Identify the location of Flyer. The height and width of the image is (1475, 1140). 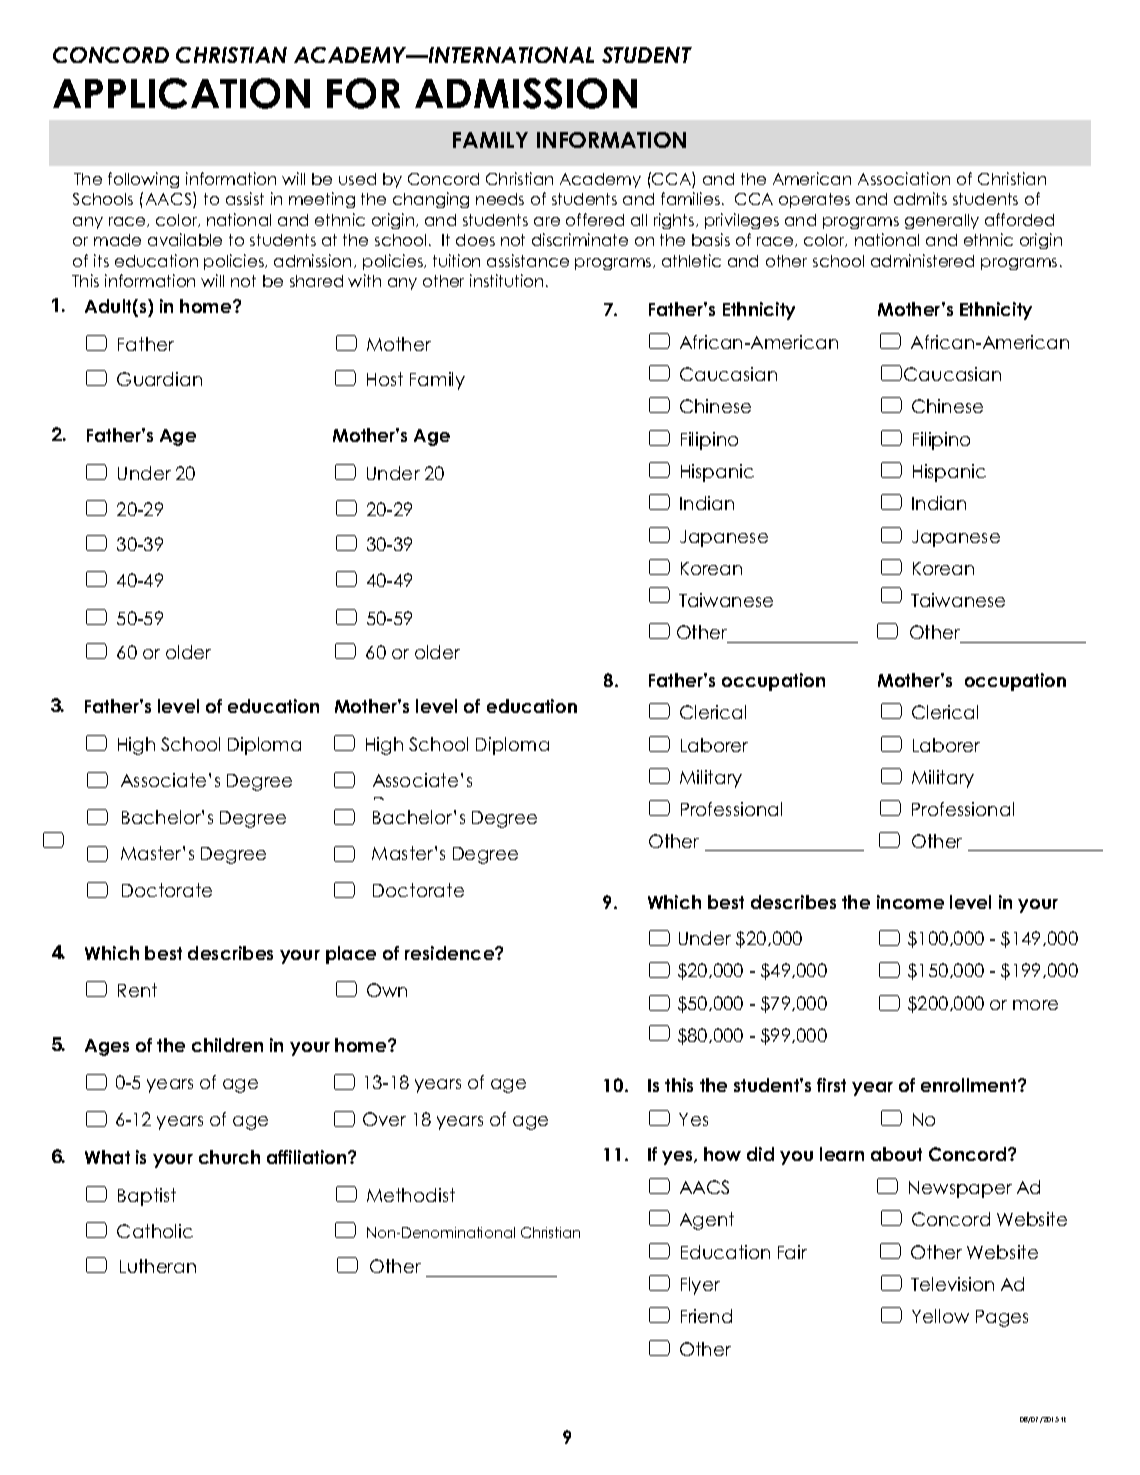
(700, 1286).
